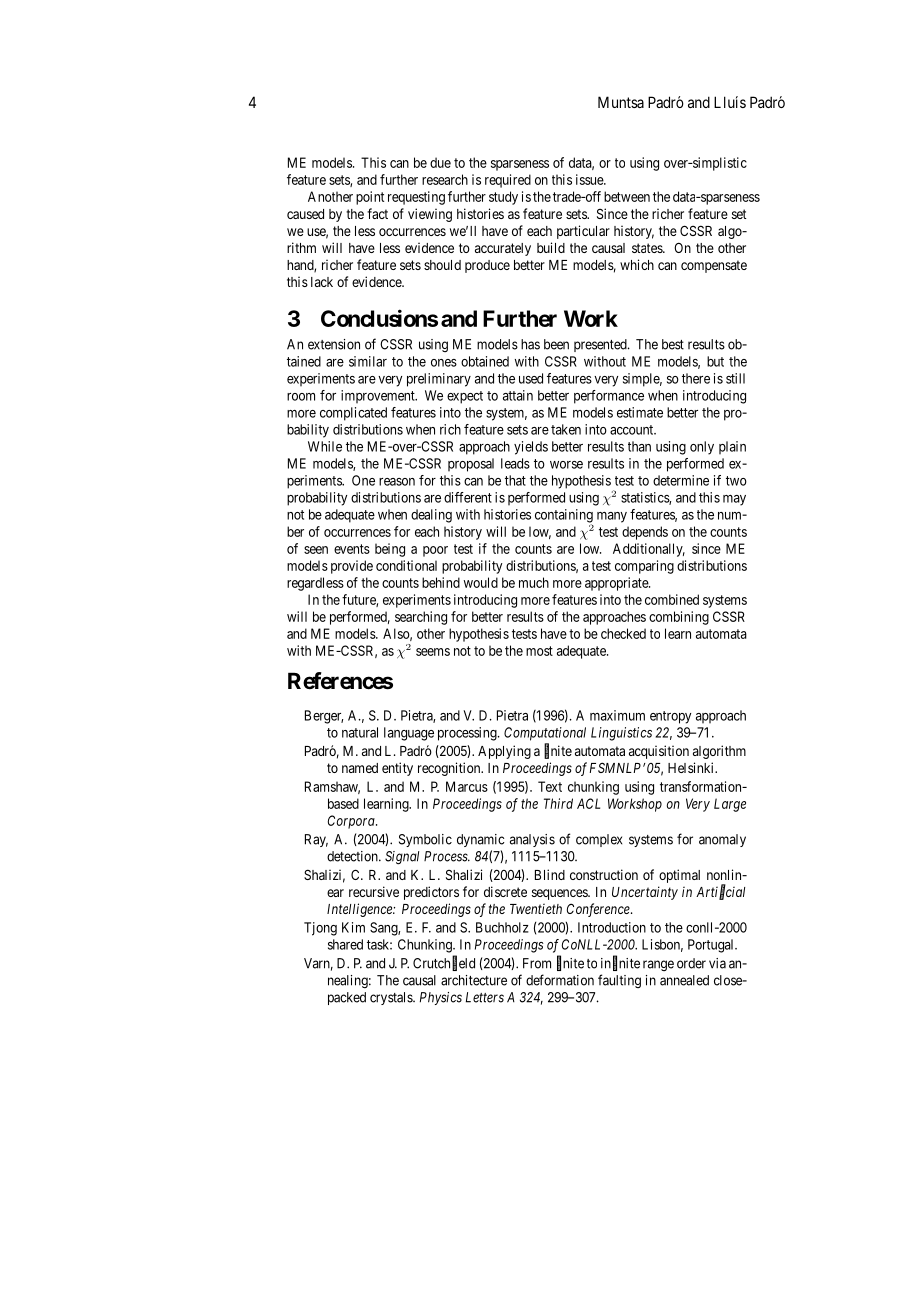 Image resolution: width=924 pixels, height=1308 pixels. What do you see at coordinates (531, 448) in the screenshot?
I see `yields` at bounding box center [531, 448].
